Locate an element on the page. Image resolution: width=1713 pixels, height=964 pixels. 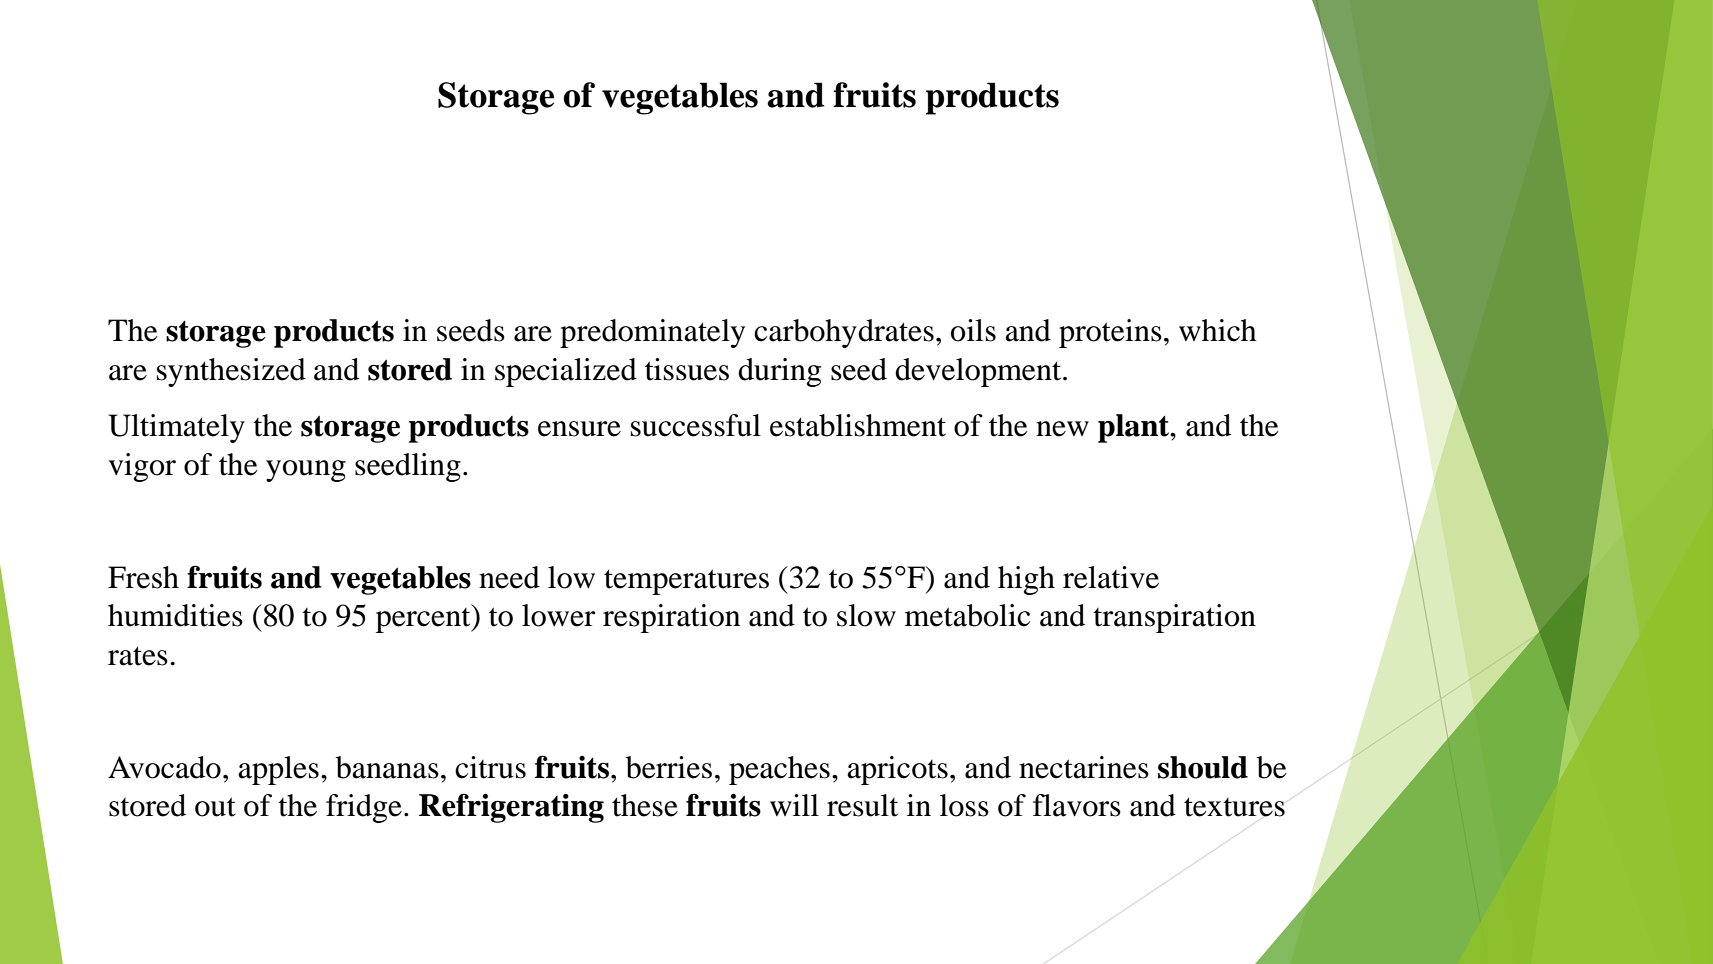
relative is located at coordinates (1111, 577).
